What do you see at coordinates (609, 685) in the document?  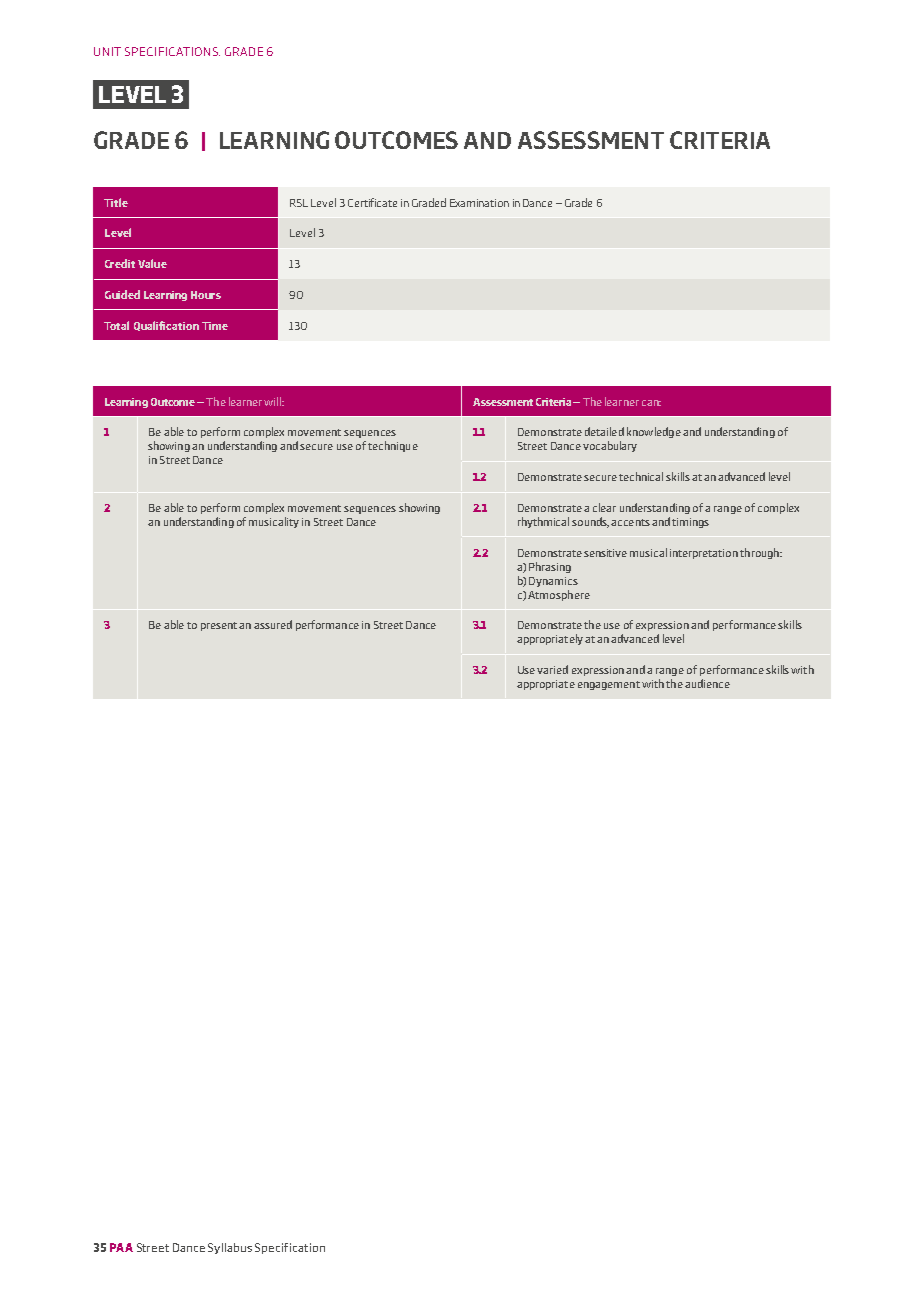 I see `engagement` at bounding box center [609, 685].
